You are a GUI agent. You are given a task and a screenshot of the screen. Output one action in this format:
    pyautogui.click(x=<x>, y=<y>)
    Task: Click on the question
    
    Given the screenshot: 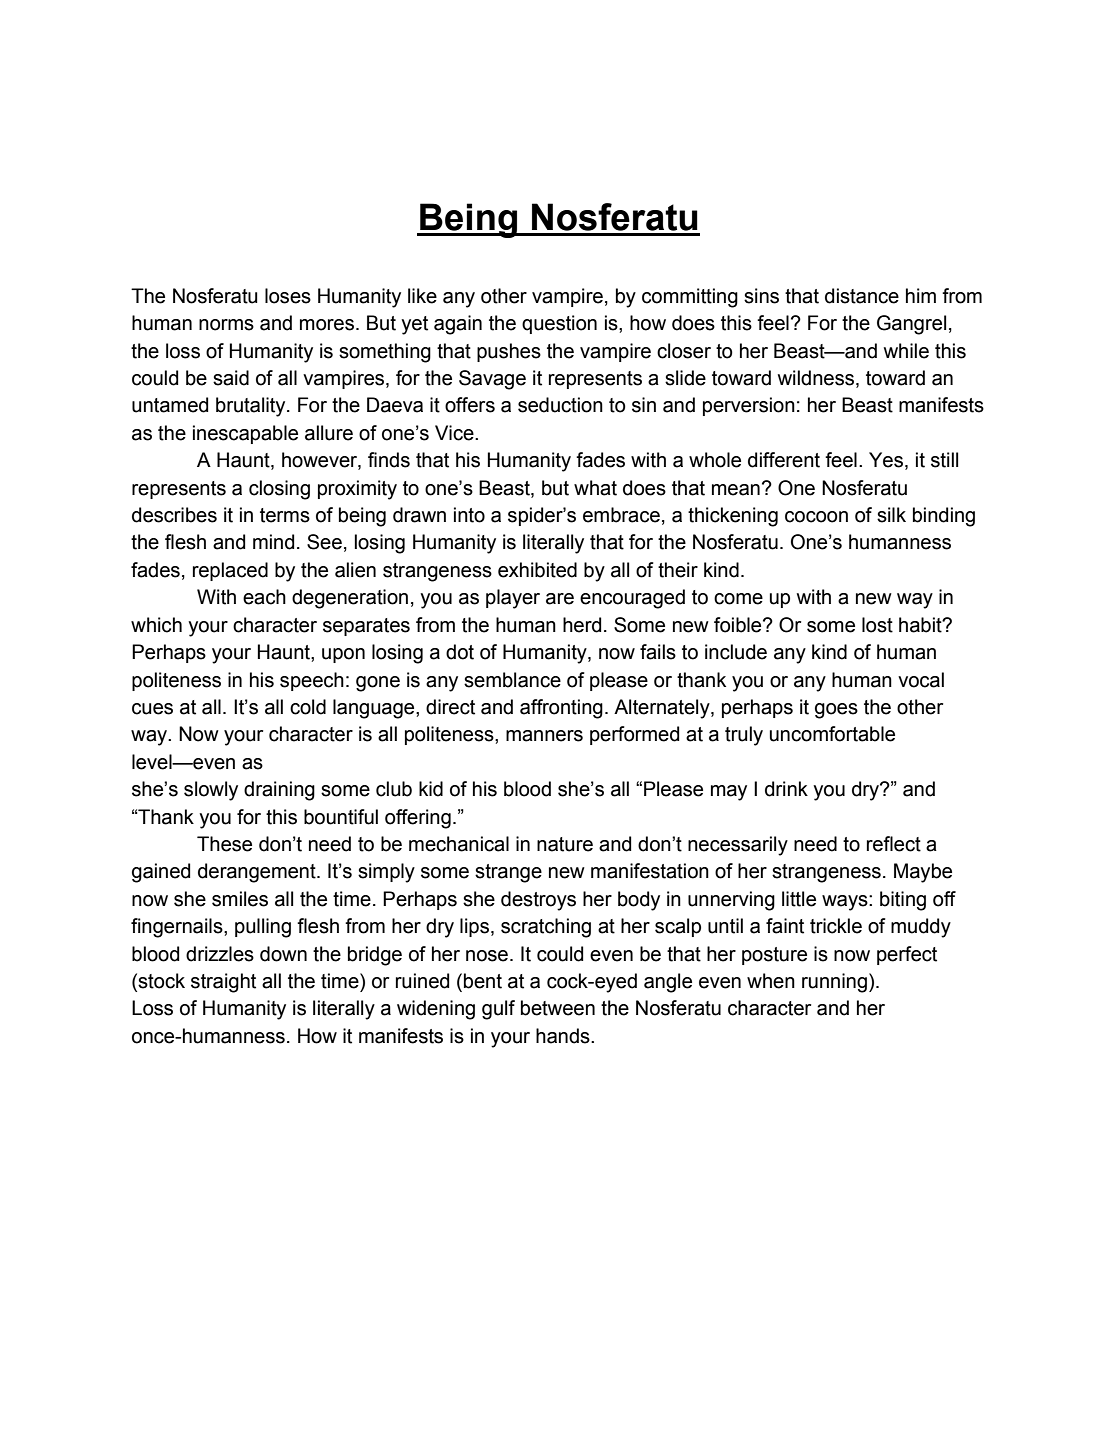 What is the action you would take?
    pyautogui.click(x=559, y=324)
